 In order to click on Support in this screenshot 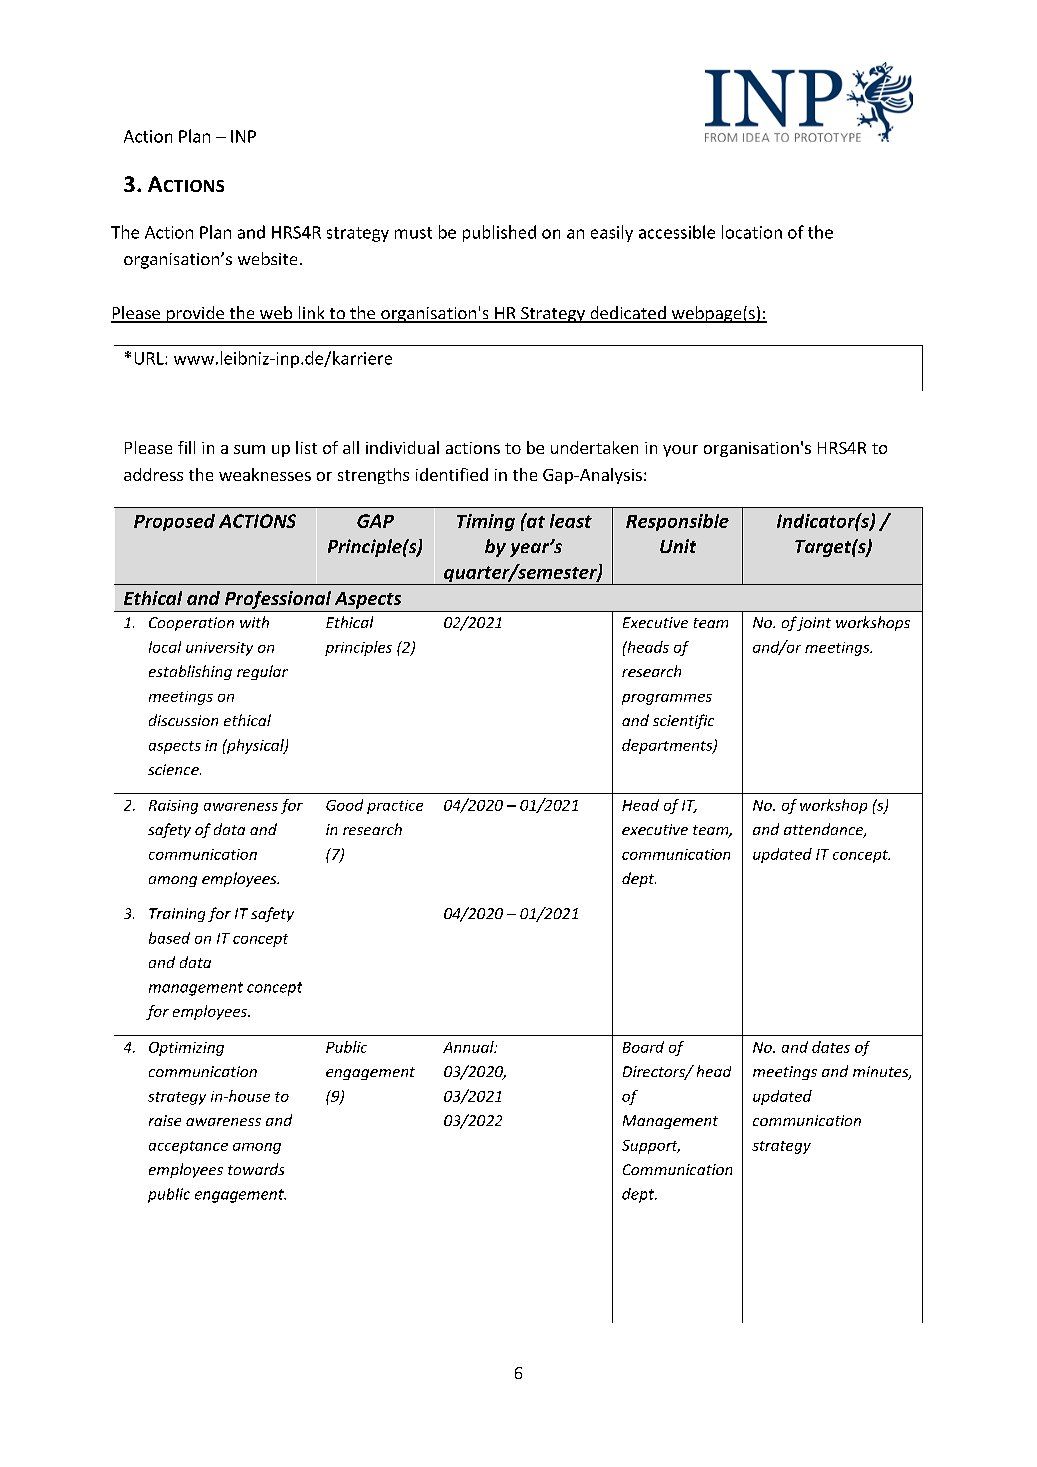, I will do `click(651, 1147)`.
